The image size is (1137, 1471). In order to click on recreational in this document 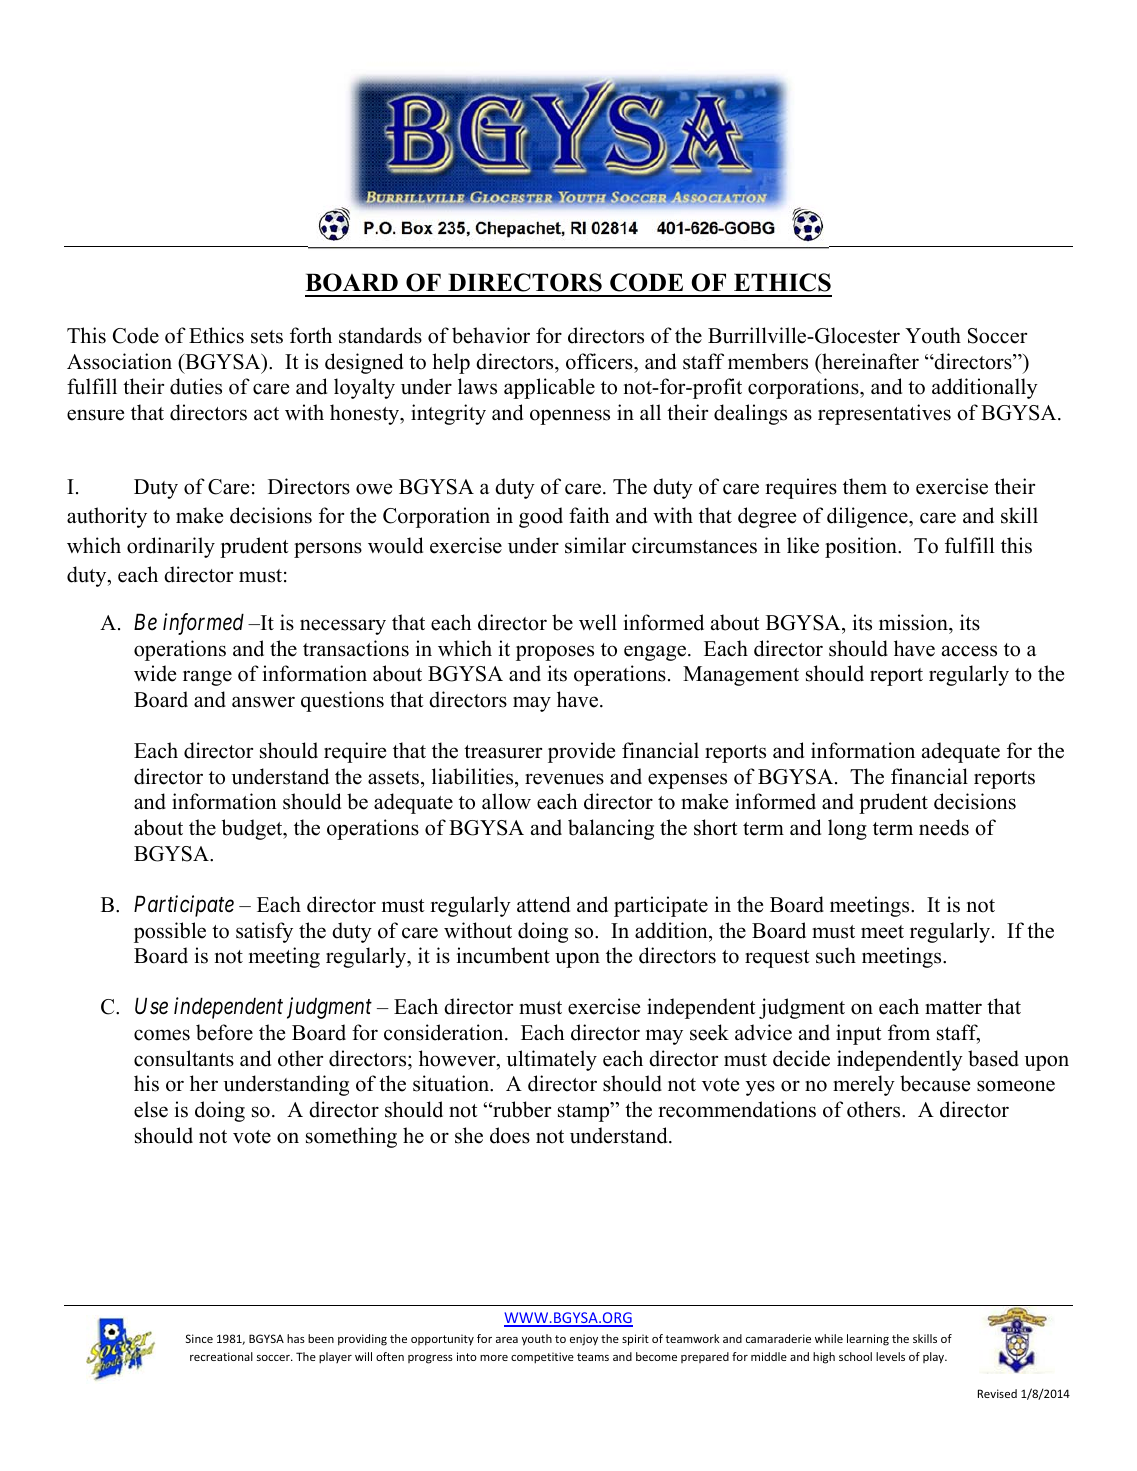, I will do `click(221, 1356)`.
